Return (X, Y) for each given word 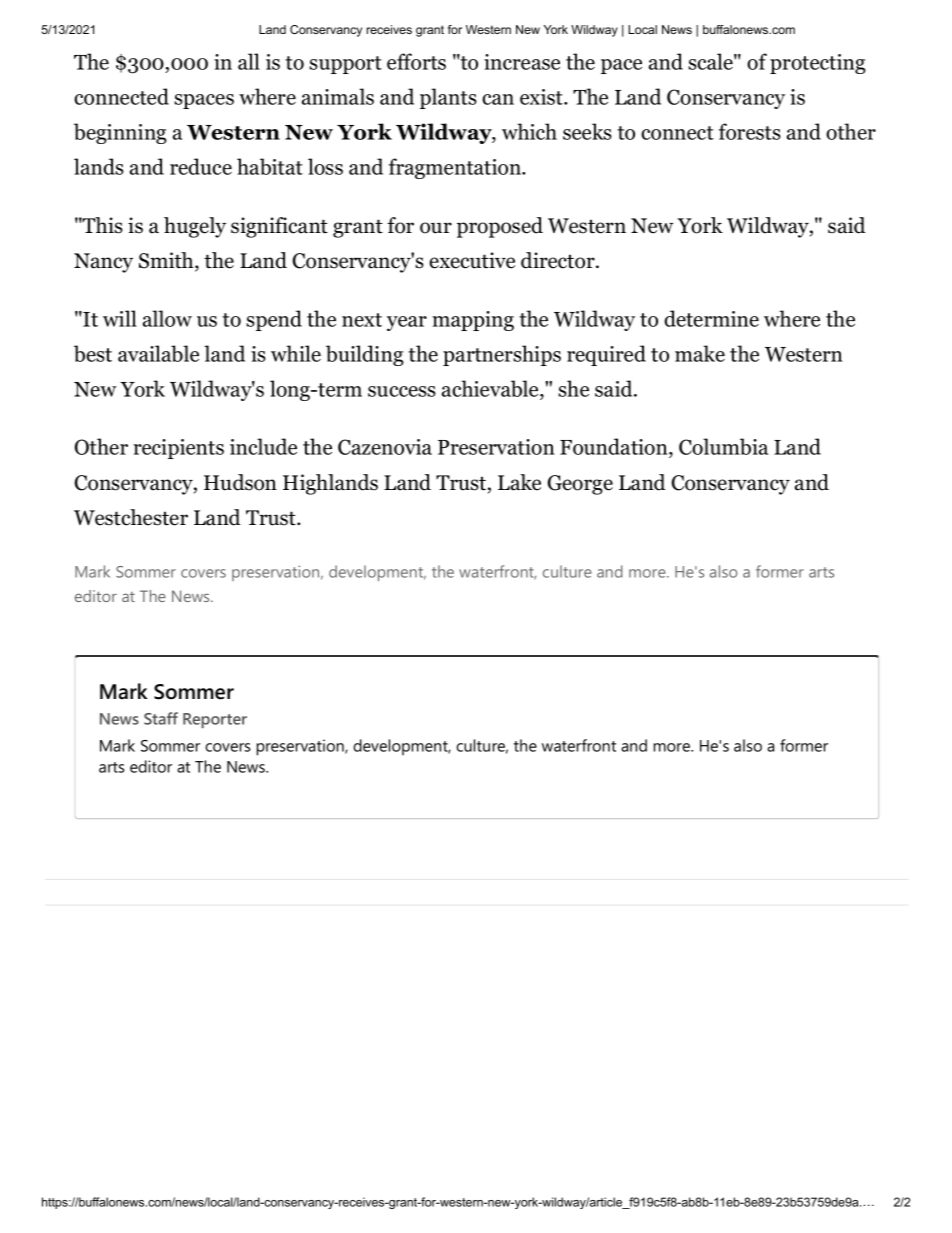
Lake (519, 482)
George (580, 485)
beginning (120, 133)
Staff (161, 718)
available (158, 353)
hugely (195, 227)
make (700, 353)
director (559, 260)
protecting (818, 64)
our (436, 228)
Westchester (131, 517)
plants (448, 98)
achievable (491, 390)
